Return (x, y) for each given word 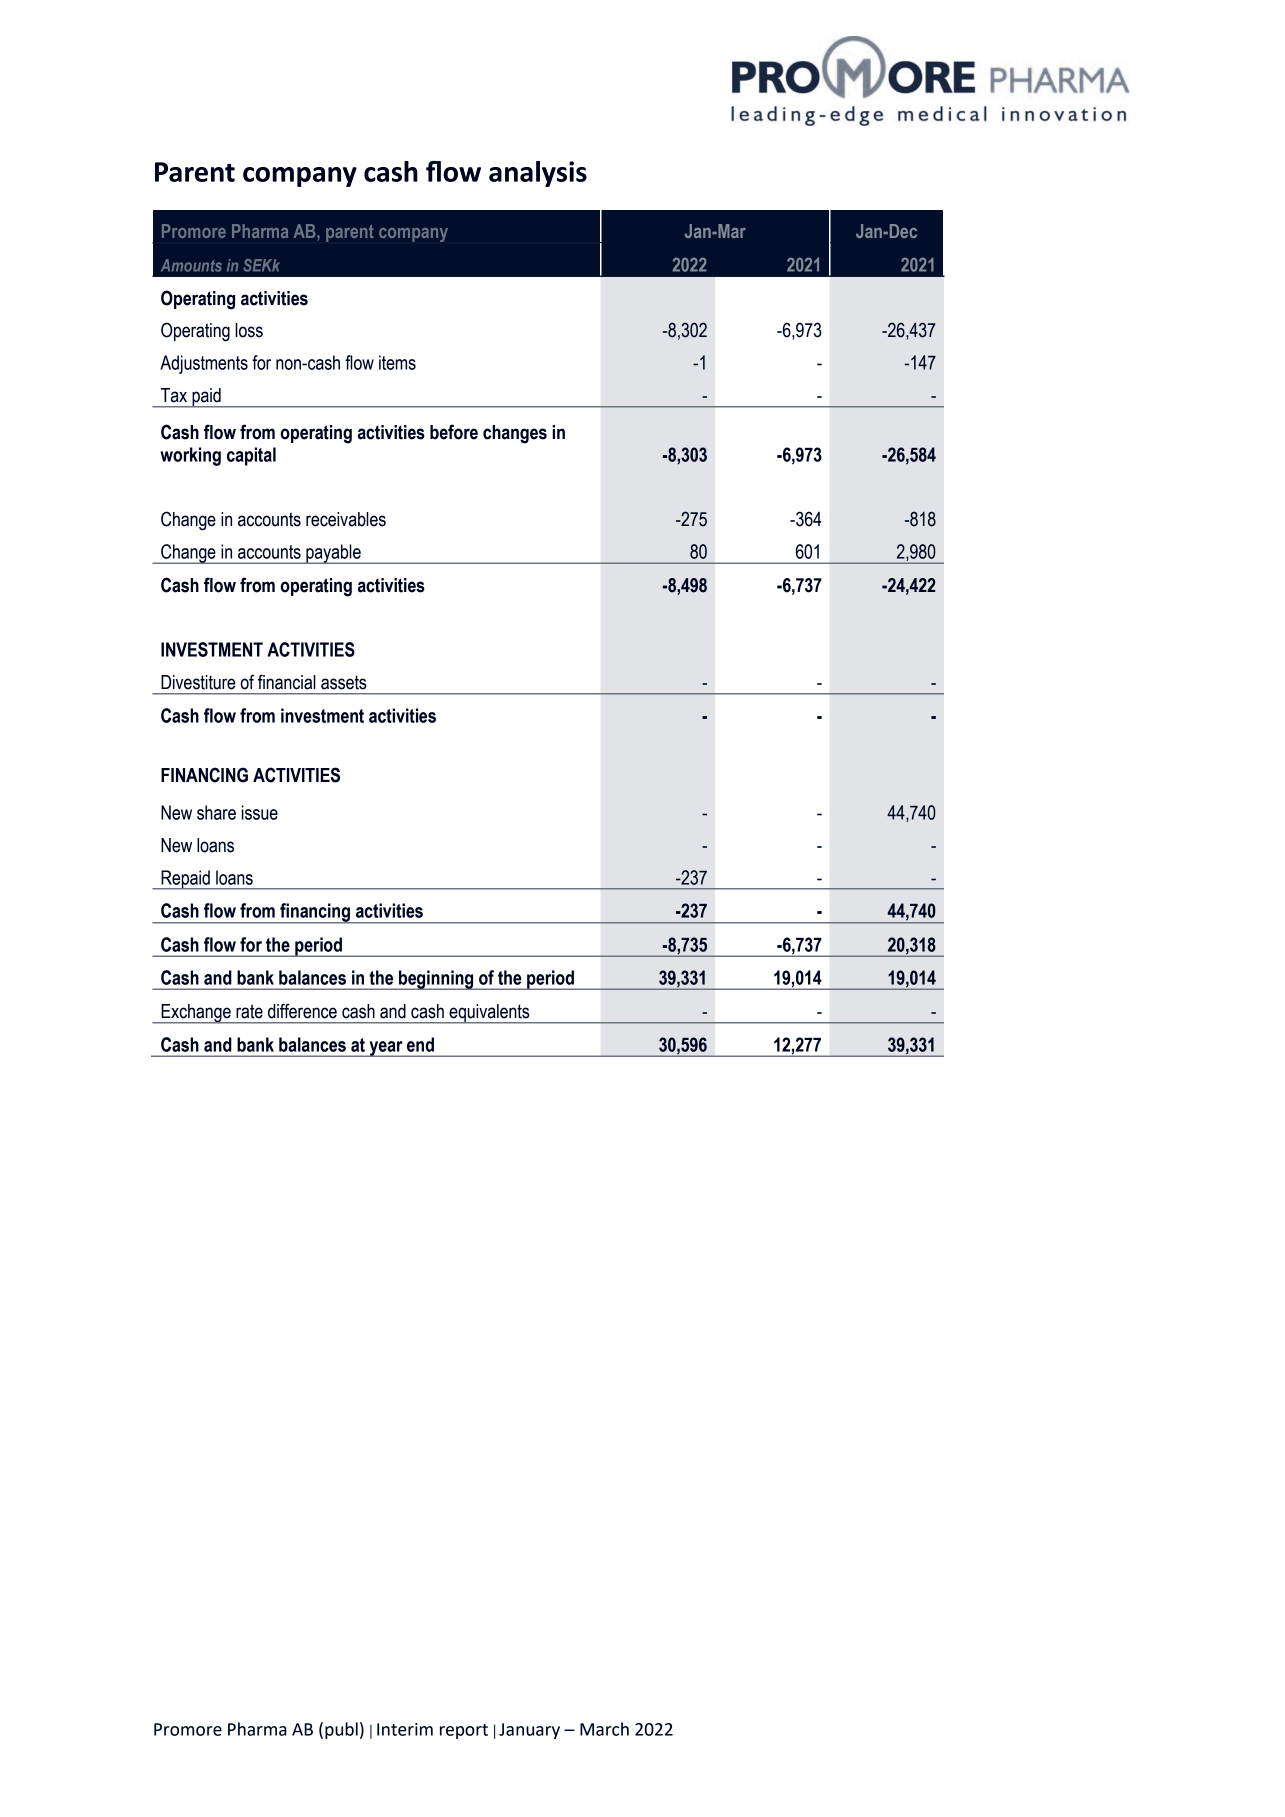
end (420, 1044)
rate (249, 1011)
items (397, 362)
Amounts (191, 265)
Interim (405, 1729)
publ (341, 1730)
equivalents (489, 1014)
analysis (538, 174)
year (386, 1049)
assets (343, 682)
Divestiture (198, 682)
